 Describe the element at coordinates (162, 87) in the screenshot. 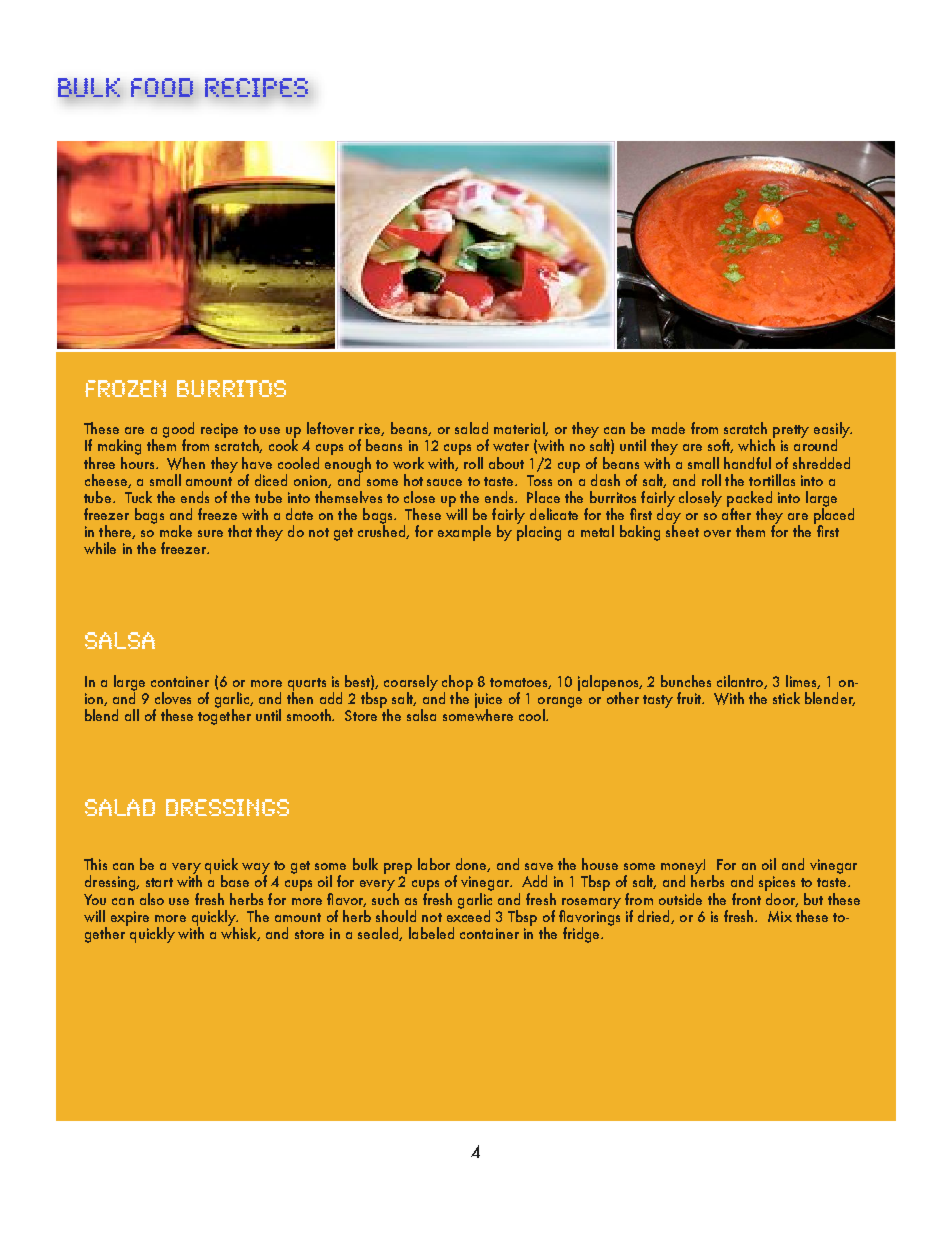

I see `food` at that location.
